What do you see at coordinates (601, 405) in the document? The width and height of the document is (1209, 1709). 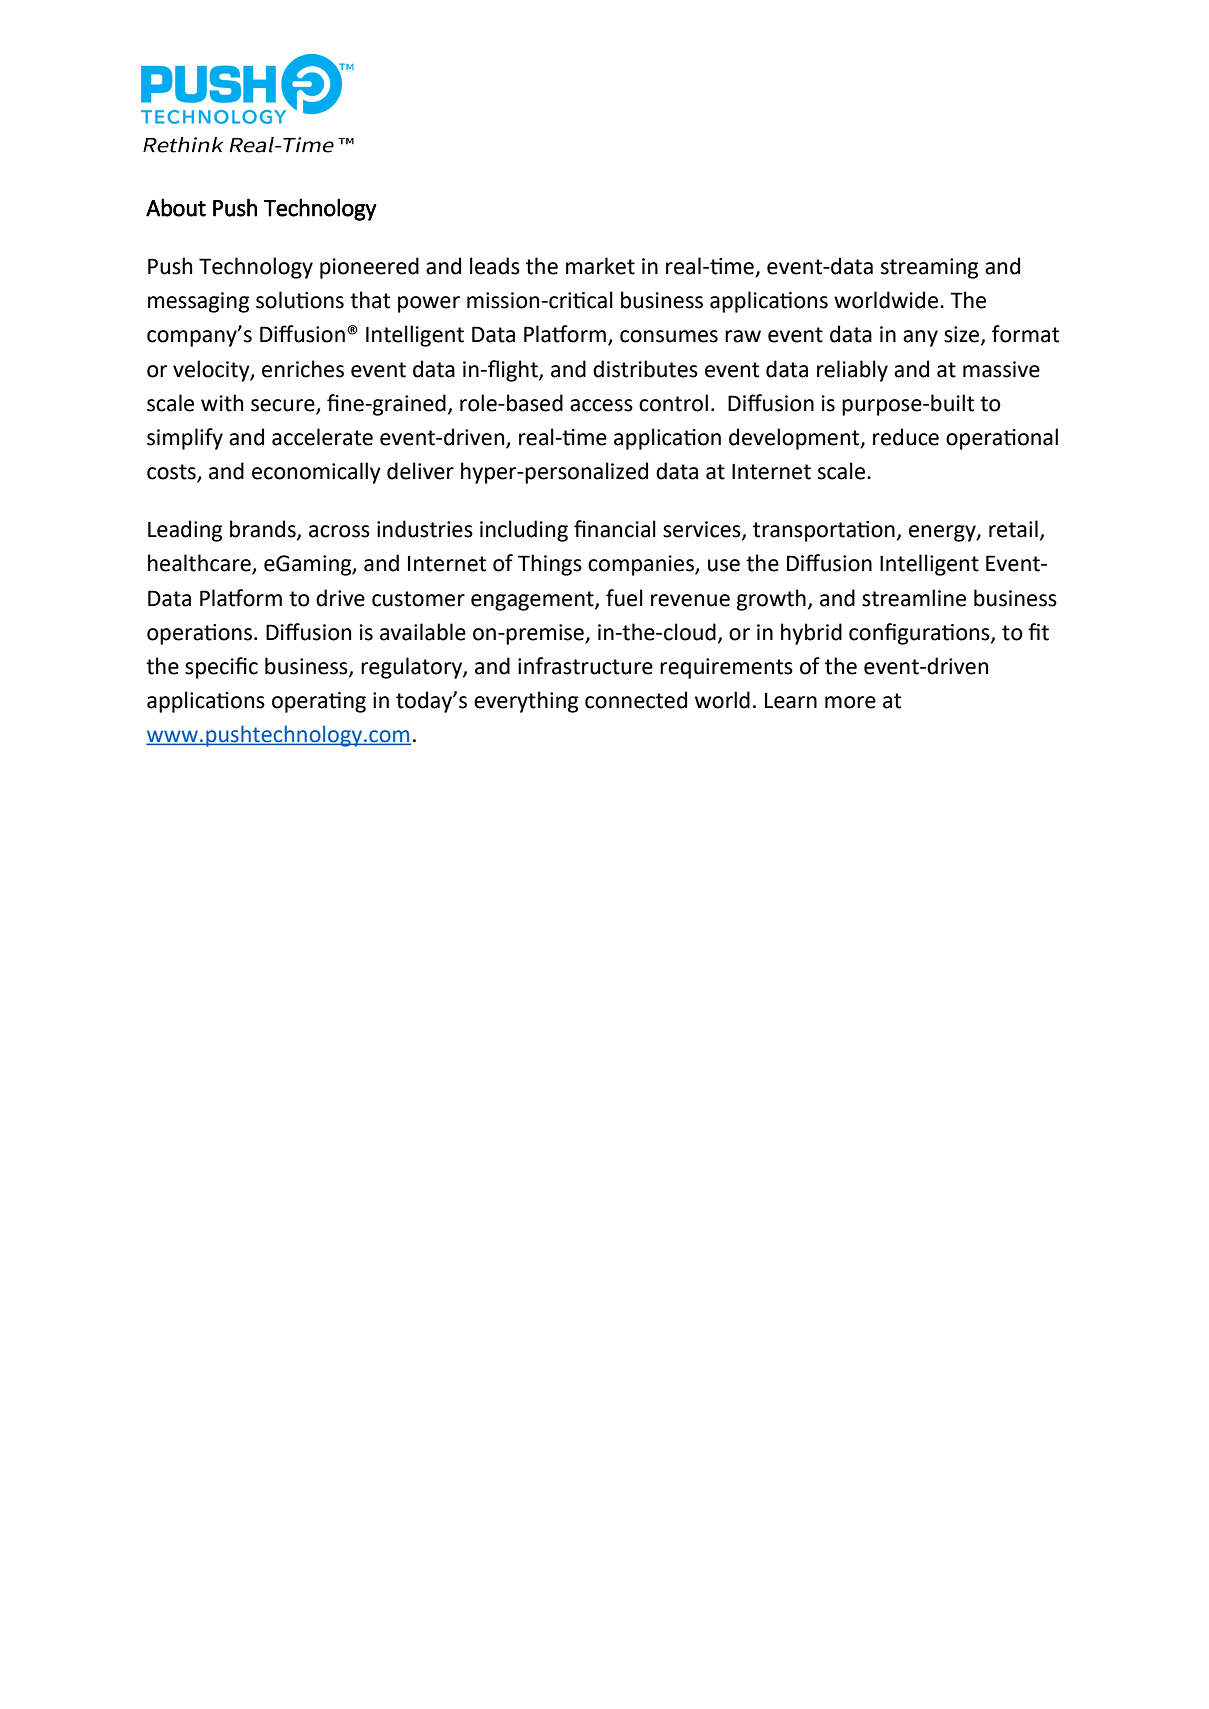 I see `access` at bounding box center [601, 405].
